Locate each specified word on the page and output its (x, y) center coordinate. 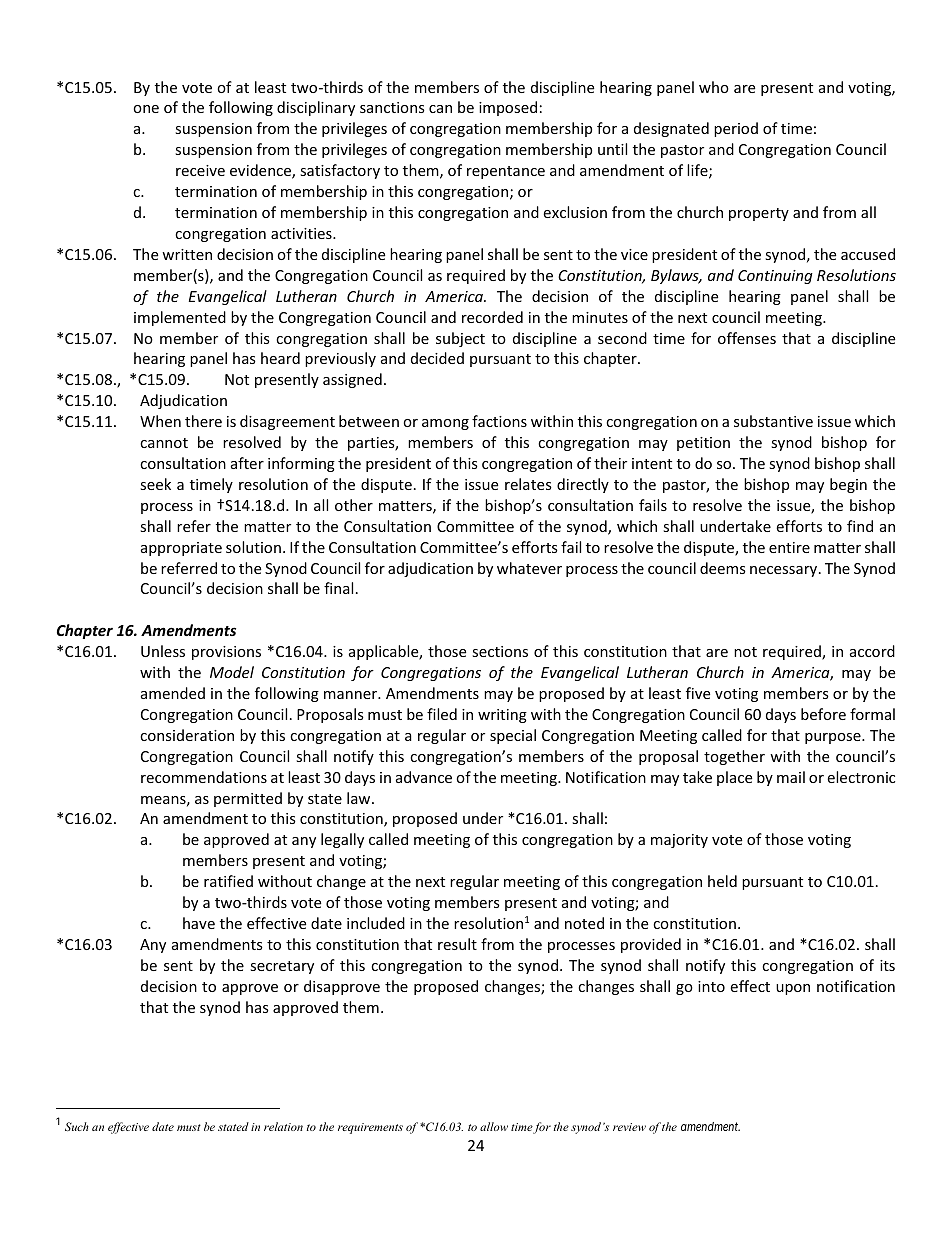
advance (424, 777)
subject (460, 339)
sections (500, 651)
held (722, 881)
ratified (228, 881)
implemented (180, 318)
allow (494, 1126)
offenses (747, 338)
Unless (163, 651)
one (146, 109)
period (736, 129)
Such (77, 1126)
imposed (508, 108)
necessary (785, 571)
